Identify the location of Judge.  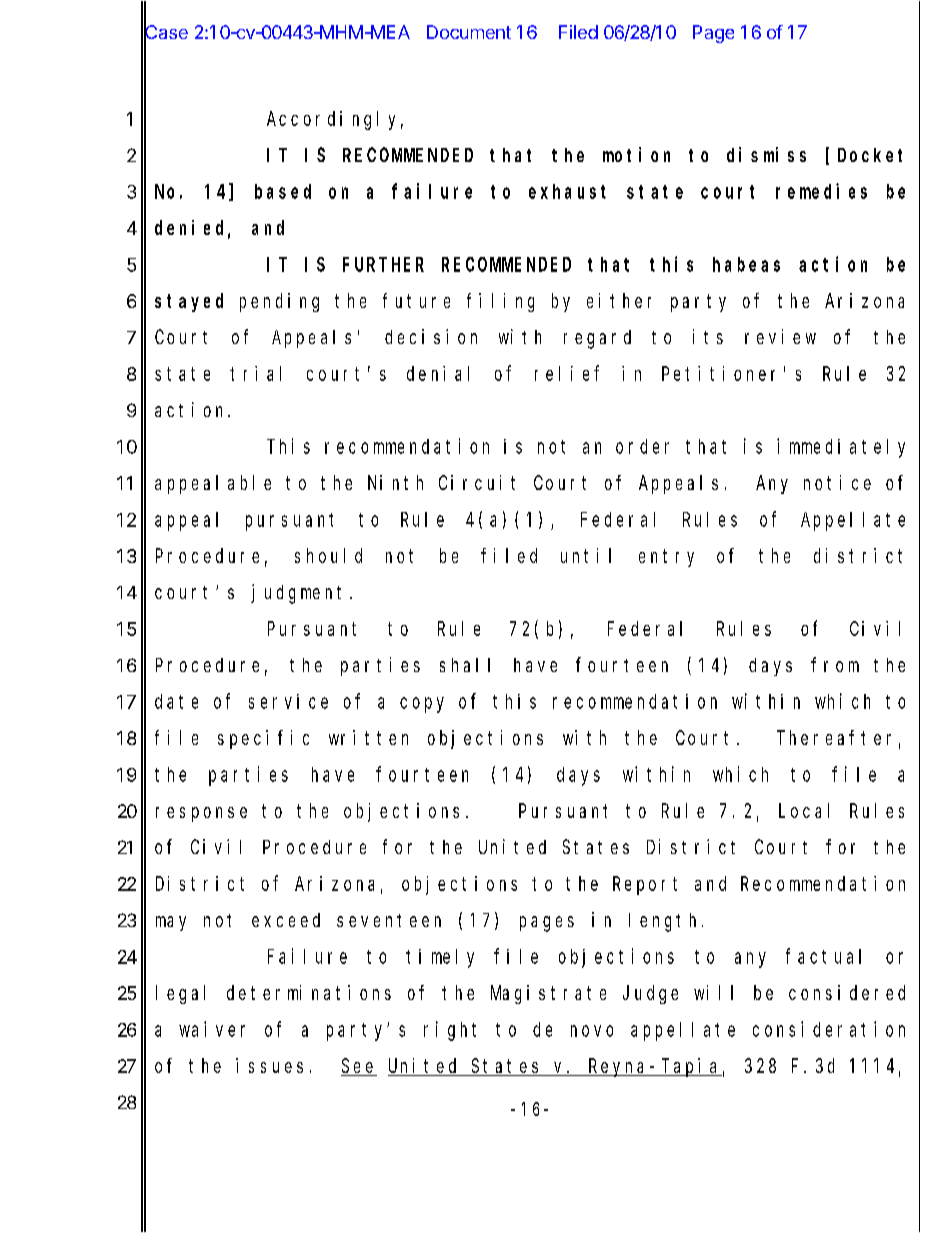
(650, 994).
